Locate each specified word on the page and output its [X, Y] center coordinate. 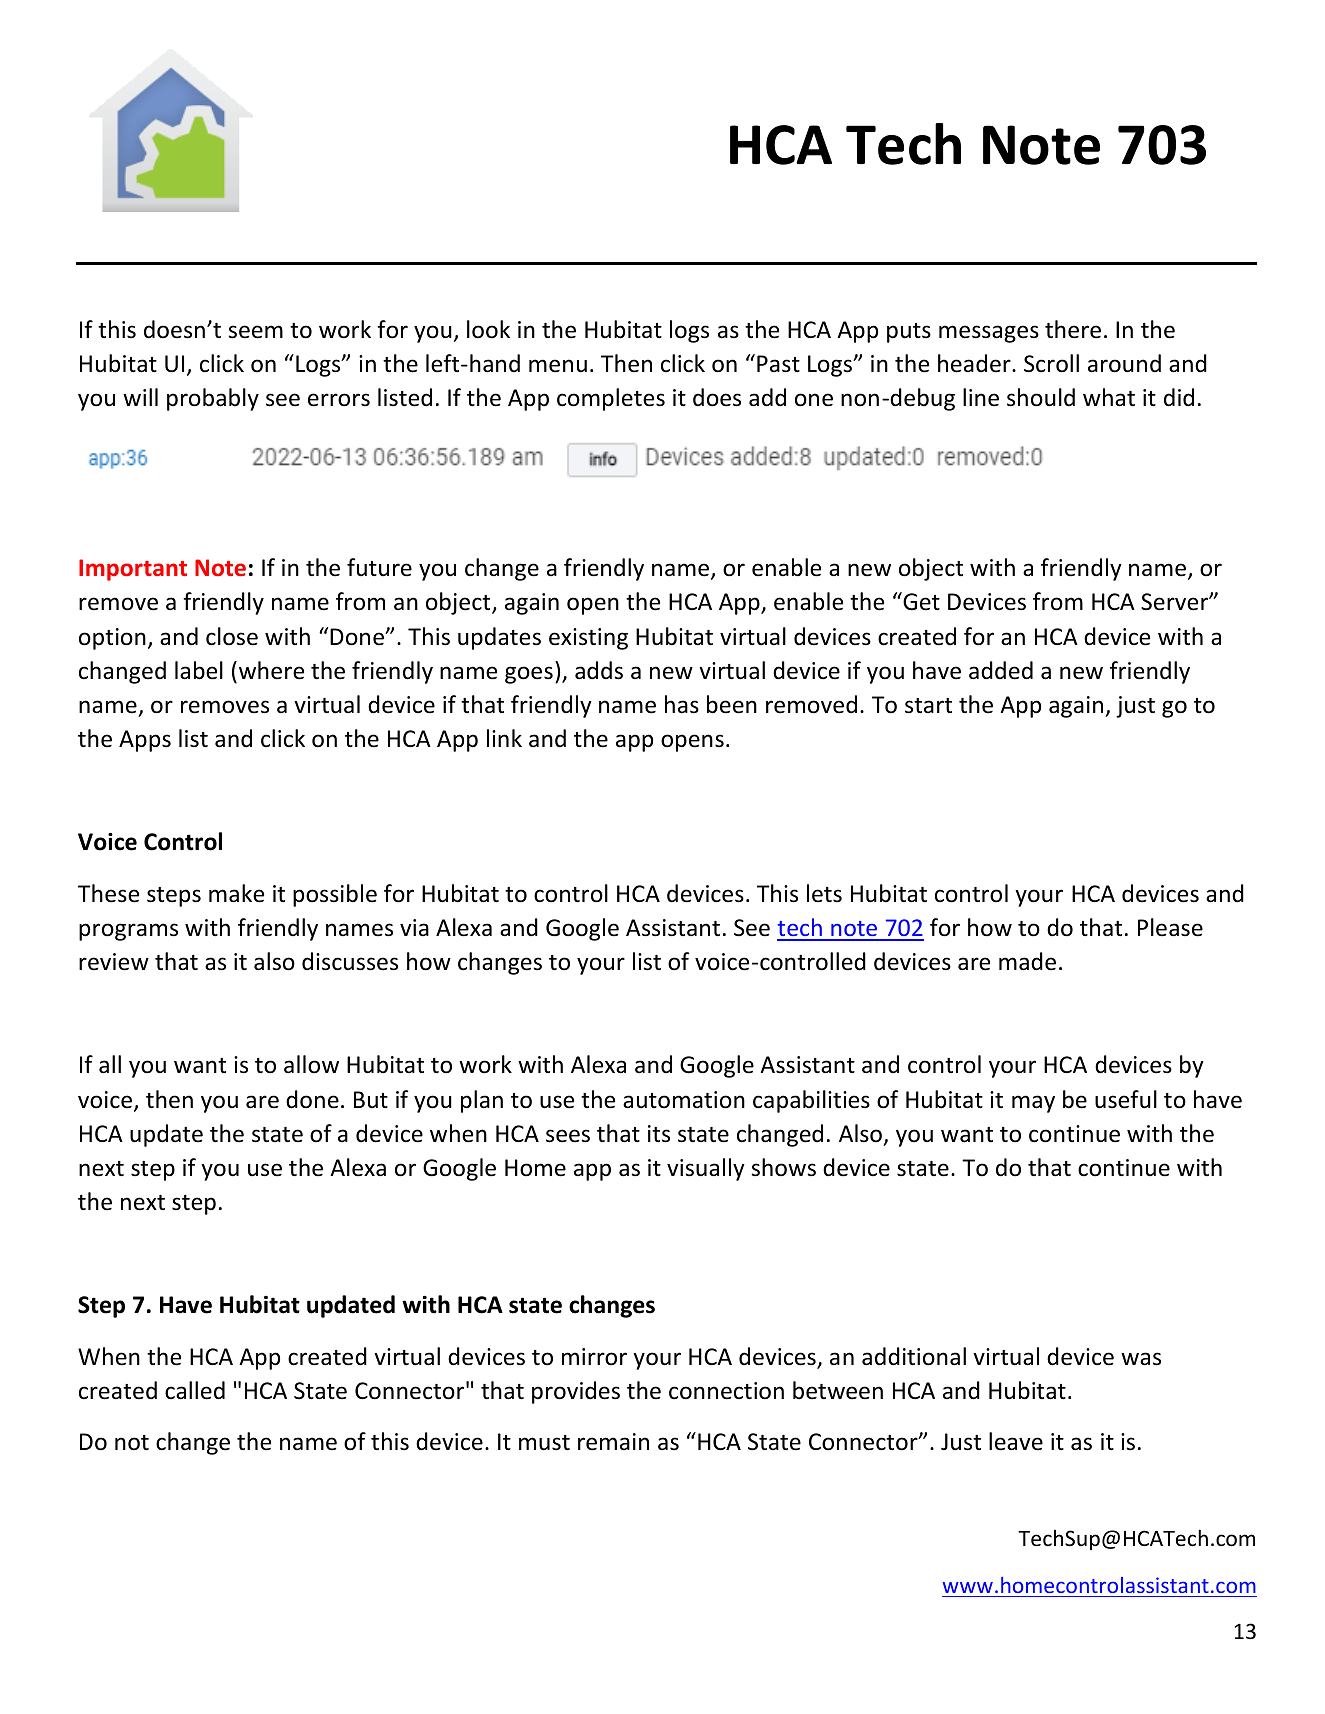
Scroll [1051, 363]
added [1001, 670]
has [682, 704]
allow [311, 1064]
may [1033, 1104]
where [271, 670]
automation [684, 1100]
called [195, 1390]
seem [255, 332]
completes [611, 399]
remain [613, 1442]
